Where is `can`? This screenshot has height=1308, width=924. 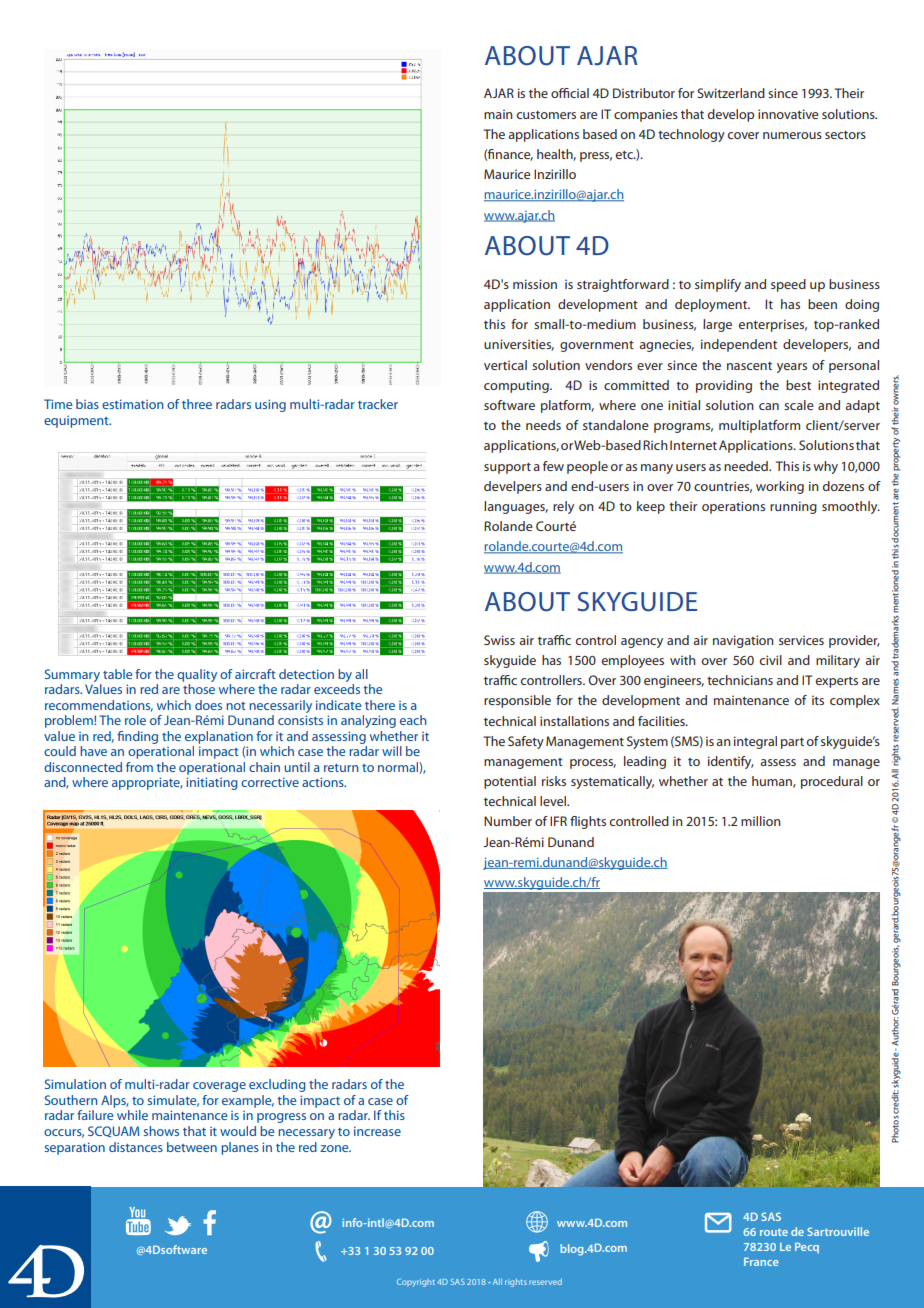
can is located at coordinates (769, 406).
